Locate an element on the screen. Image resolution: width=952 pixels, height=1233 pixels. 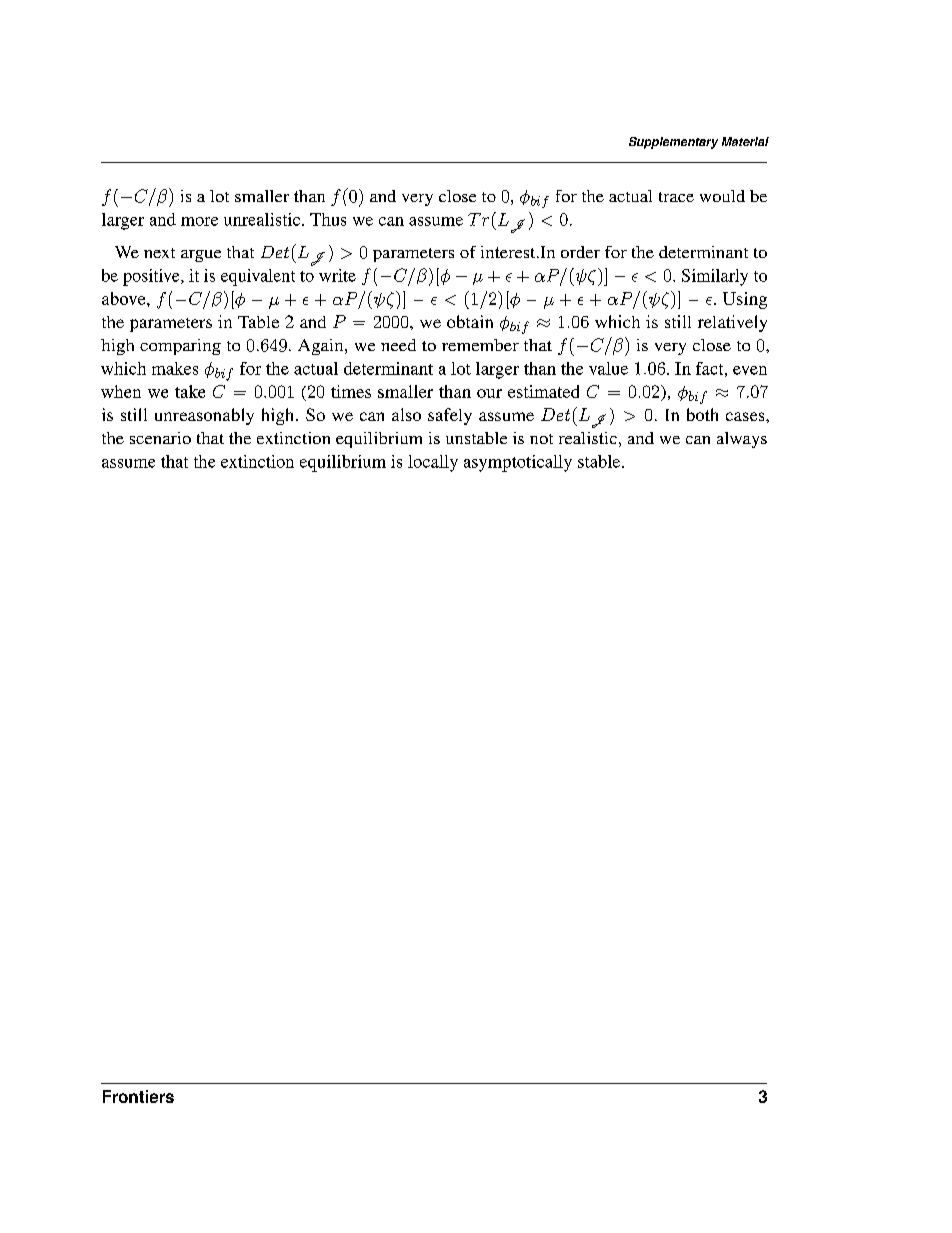
always is located at coordinates (742, 440).
